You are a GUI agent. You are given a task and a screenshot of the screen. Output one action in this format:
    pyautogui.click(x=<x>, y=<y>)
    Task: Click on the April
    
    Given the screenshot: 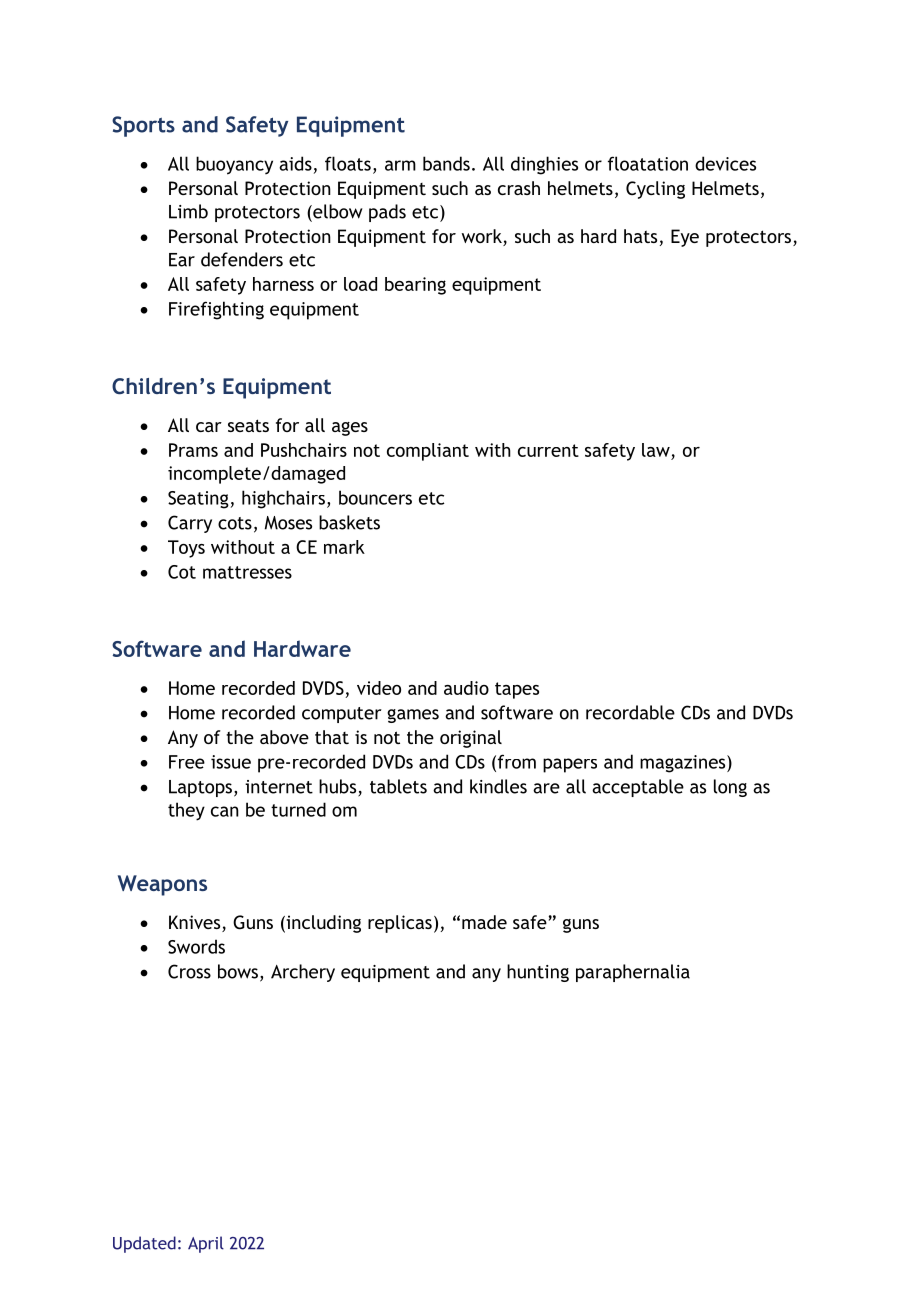 What is the action you would take?
    pyautogui.click(x=206, y=1244)
